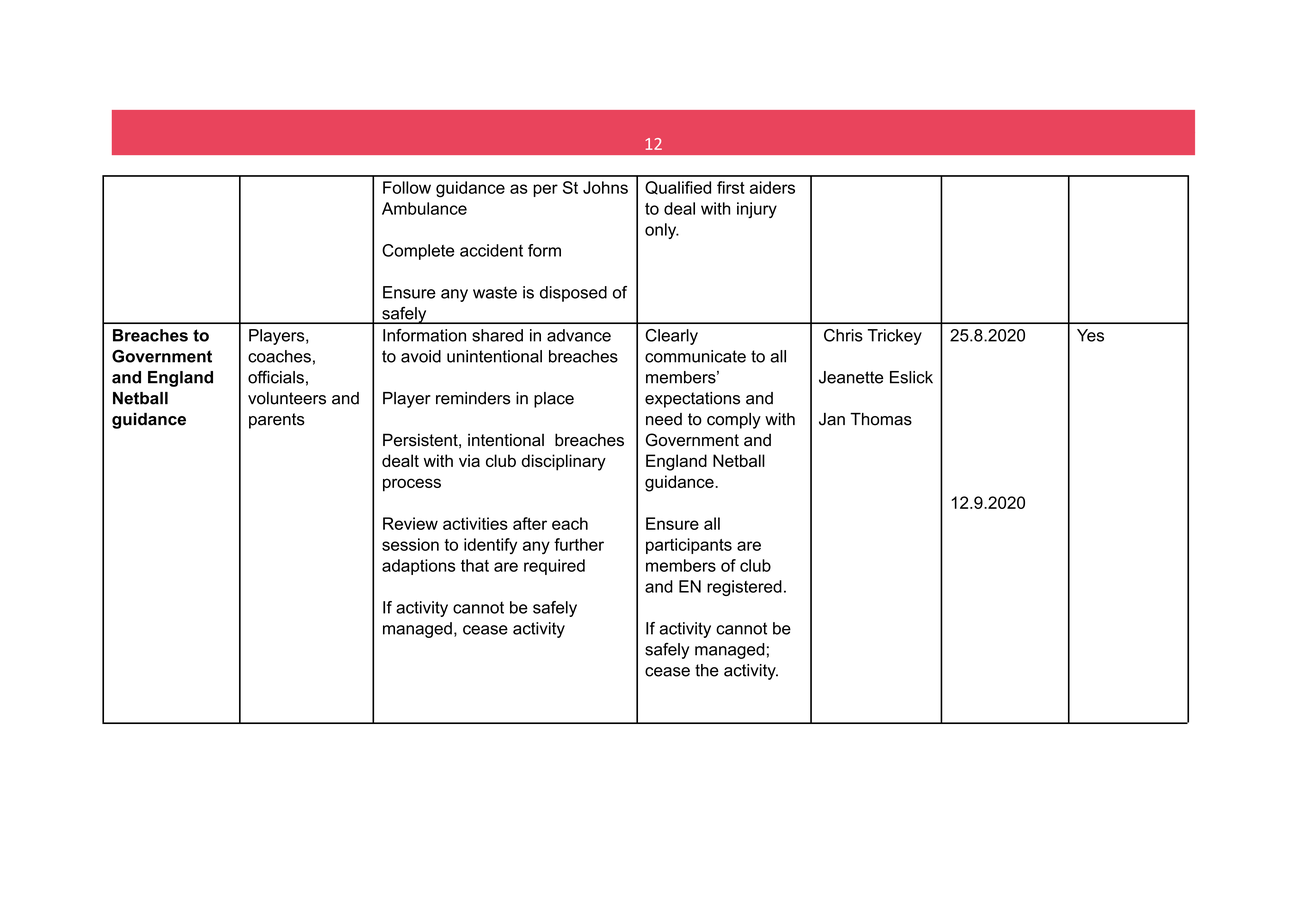  I want to click on participants, so click(689, 546).
